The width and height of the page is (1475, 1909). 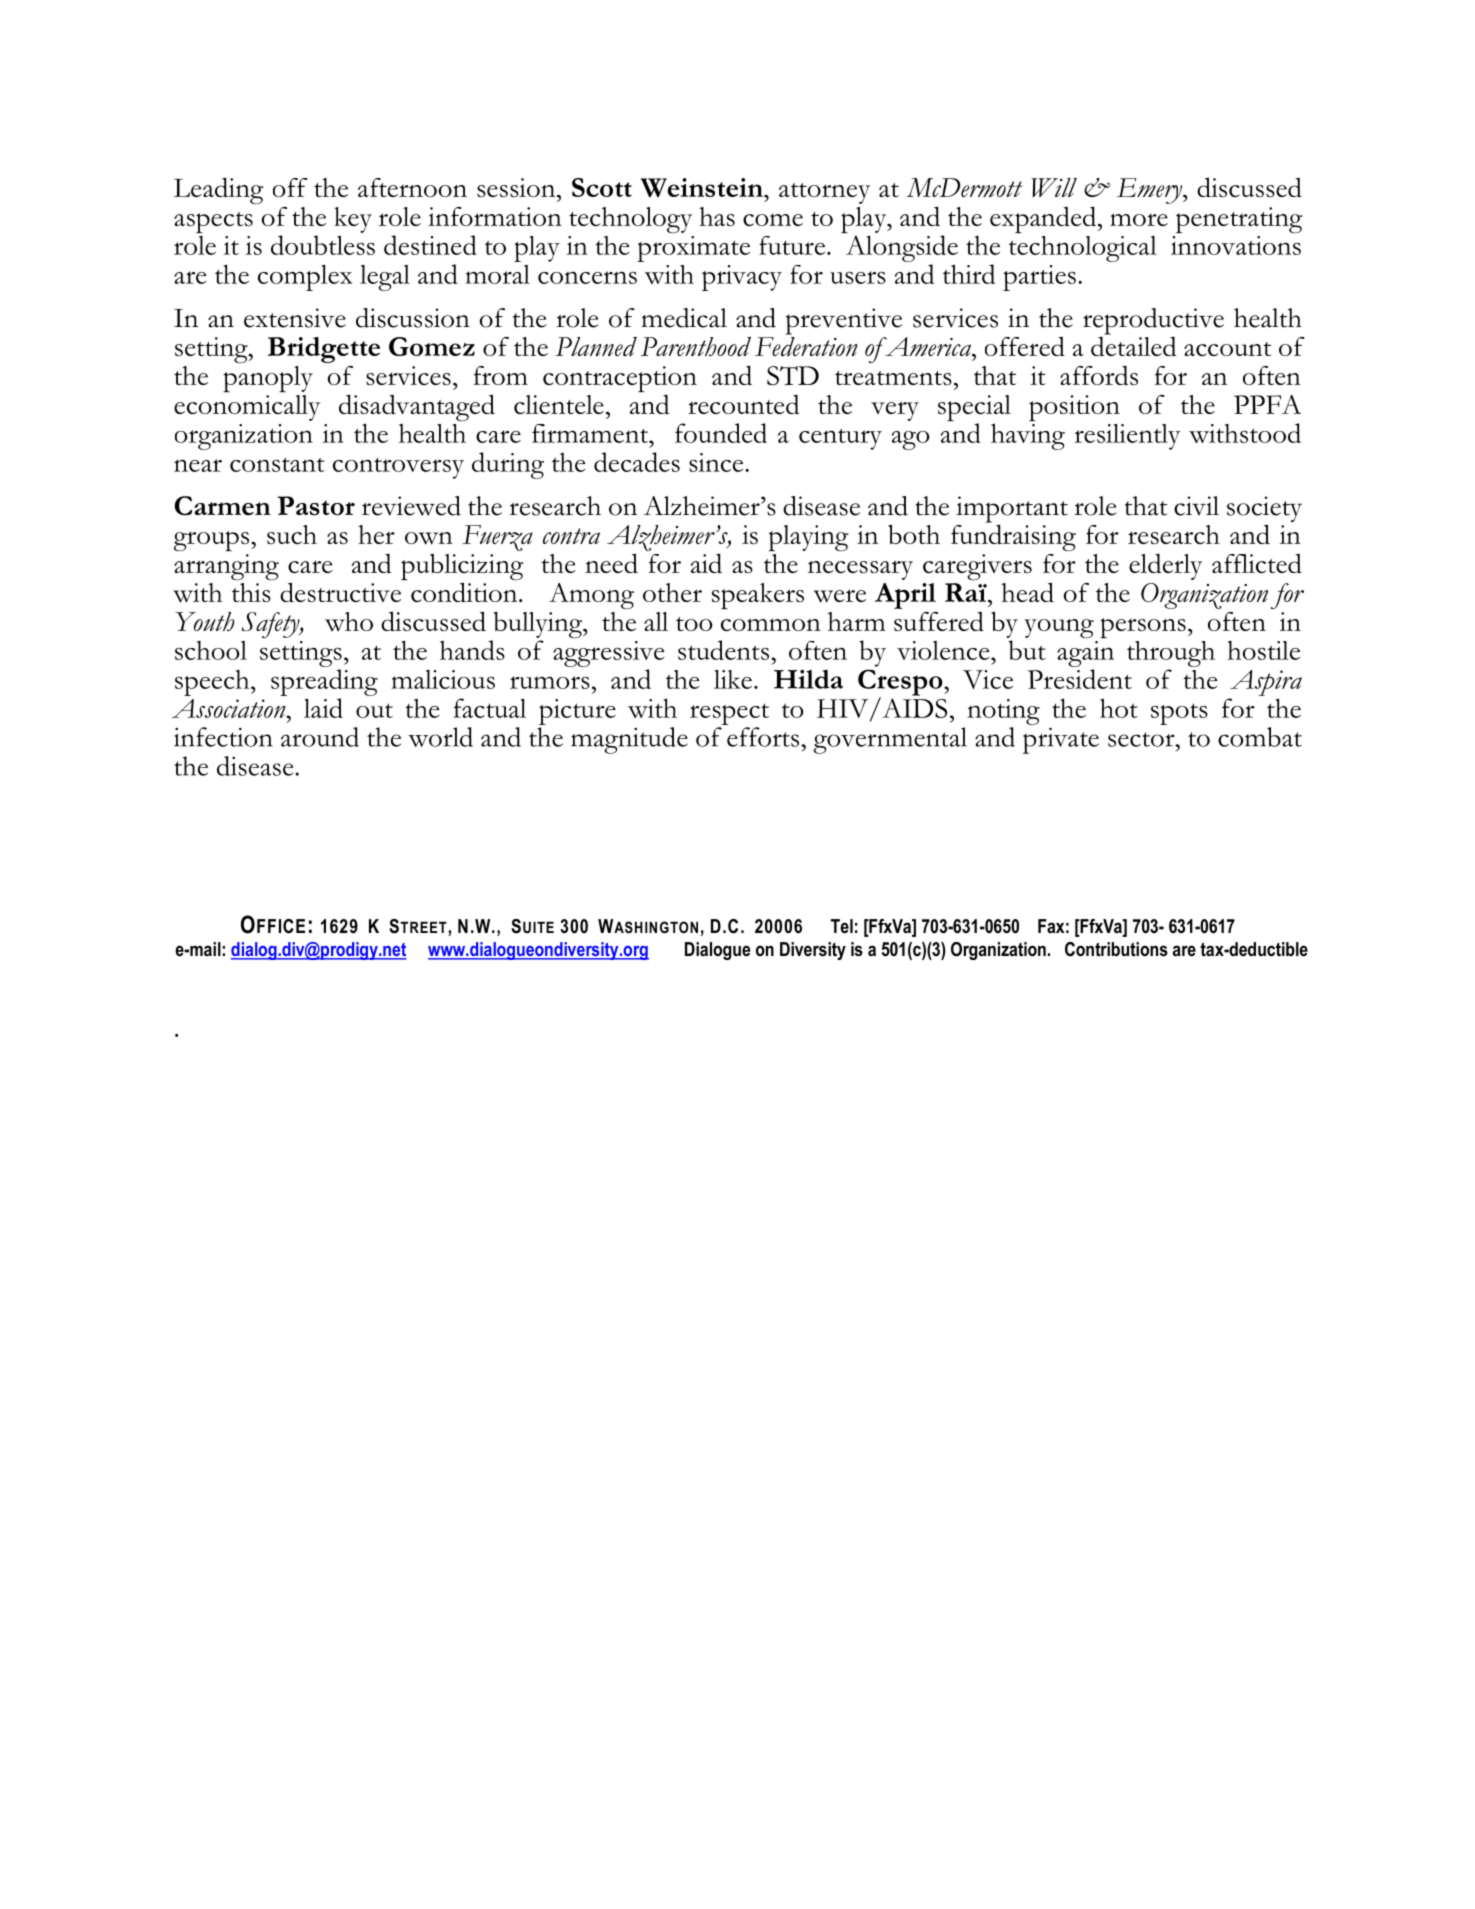 I want to click on resiliently, so click(x=1127, y=437).
